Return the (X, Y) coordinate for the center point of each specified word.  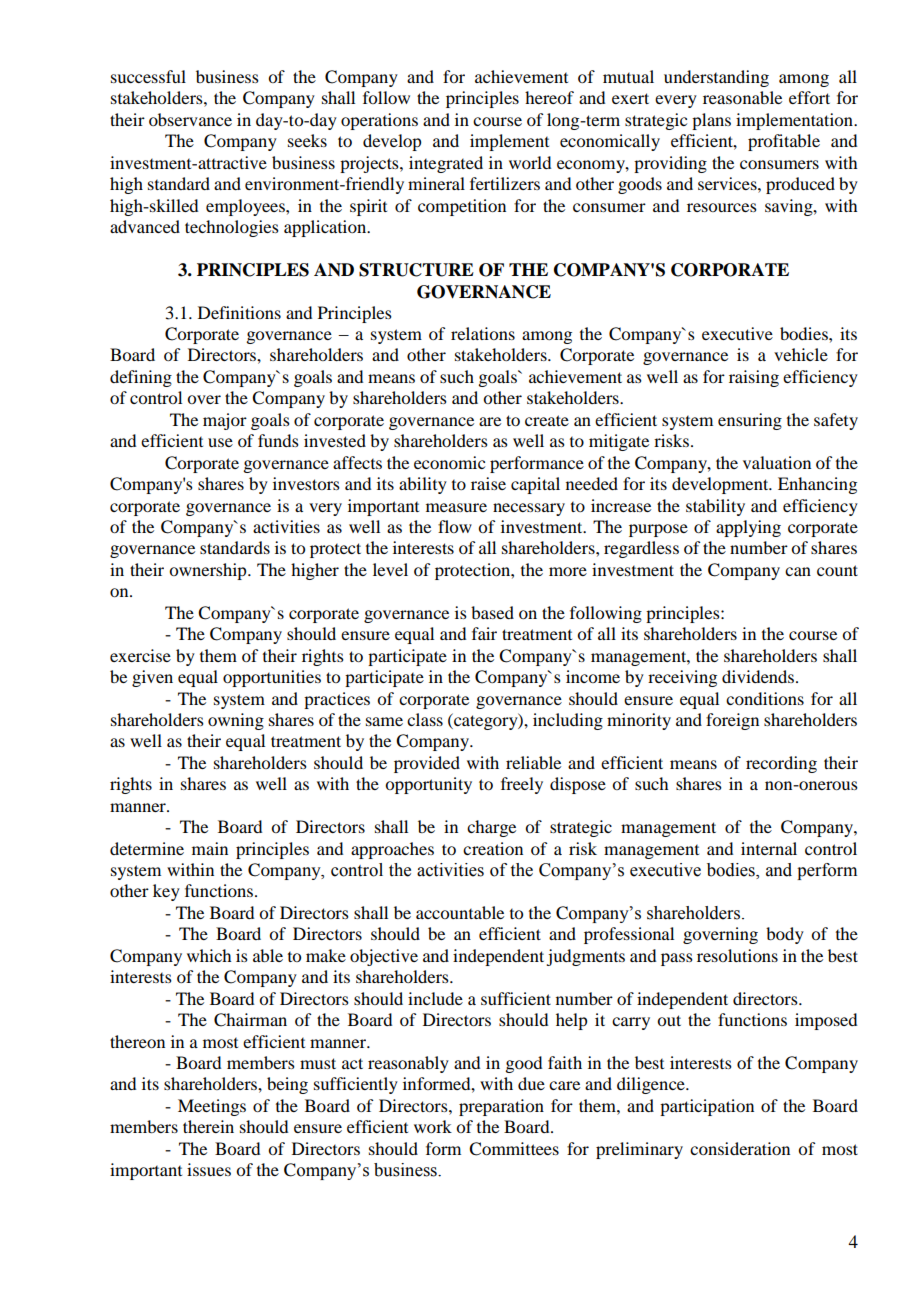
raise (488, 483)
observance (190, 119)
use (220, 442)
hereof (549, 97)
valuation (777, 462)
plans (711, 121)
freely (522, 785)
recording (781, 764)
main (210, 848)
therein (208, 1126)
